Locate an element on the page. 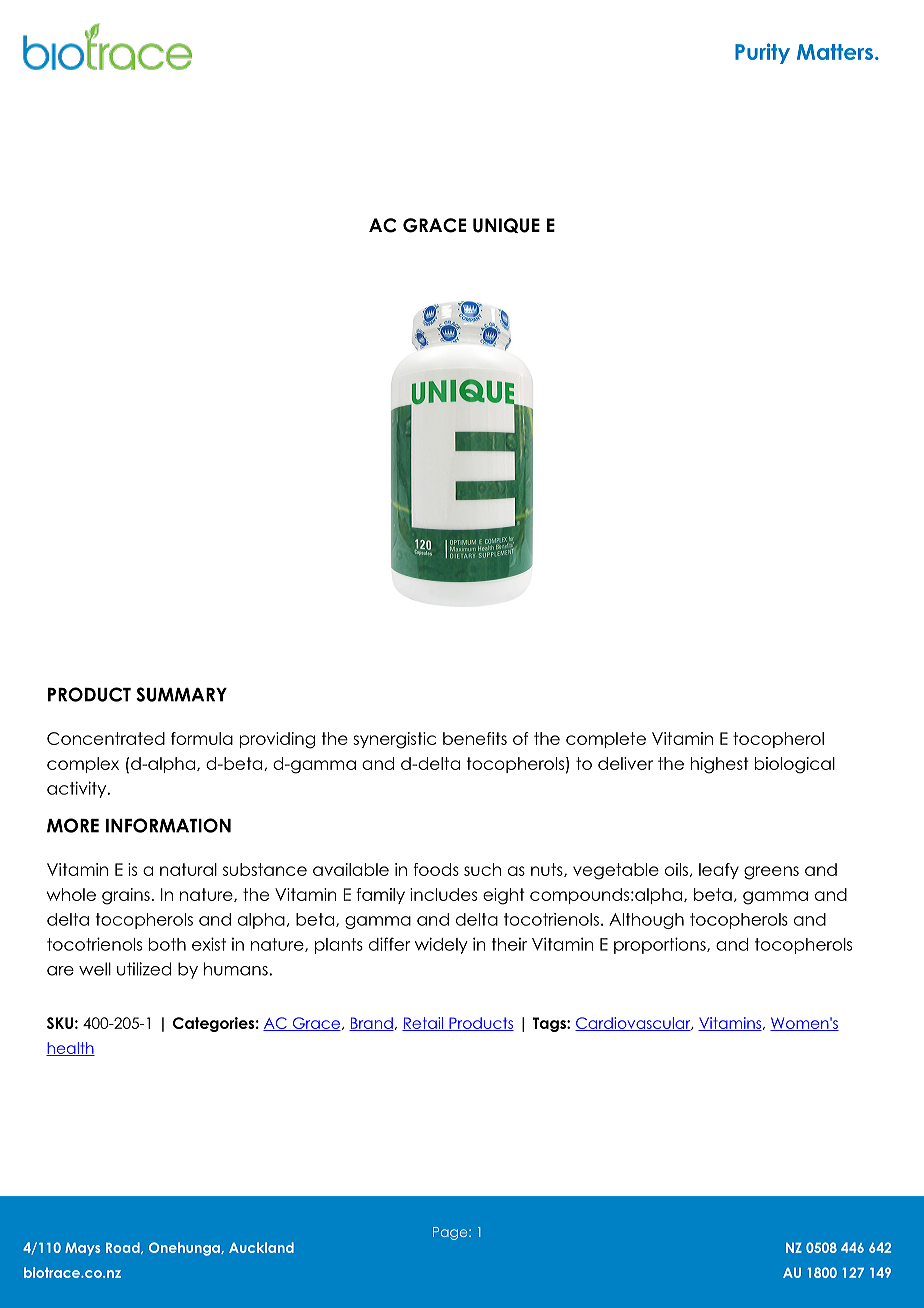 The width and height of the page is (924, 1308). SUMMARY is located at coordinates (181, 694).
